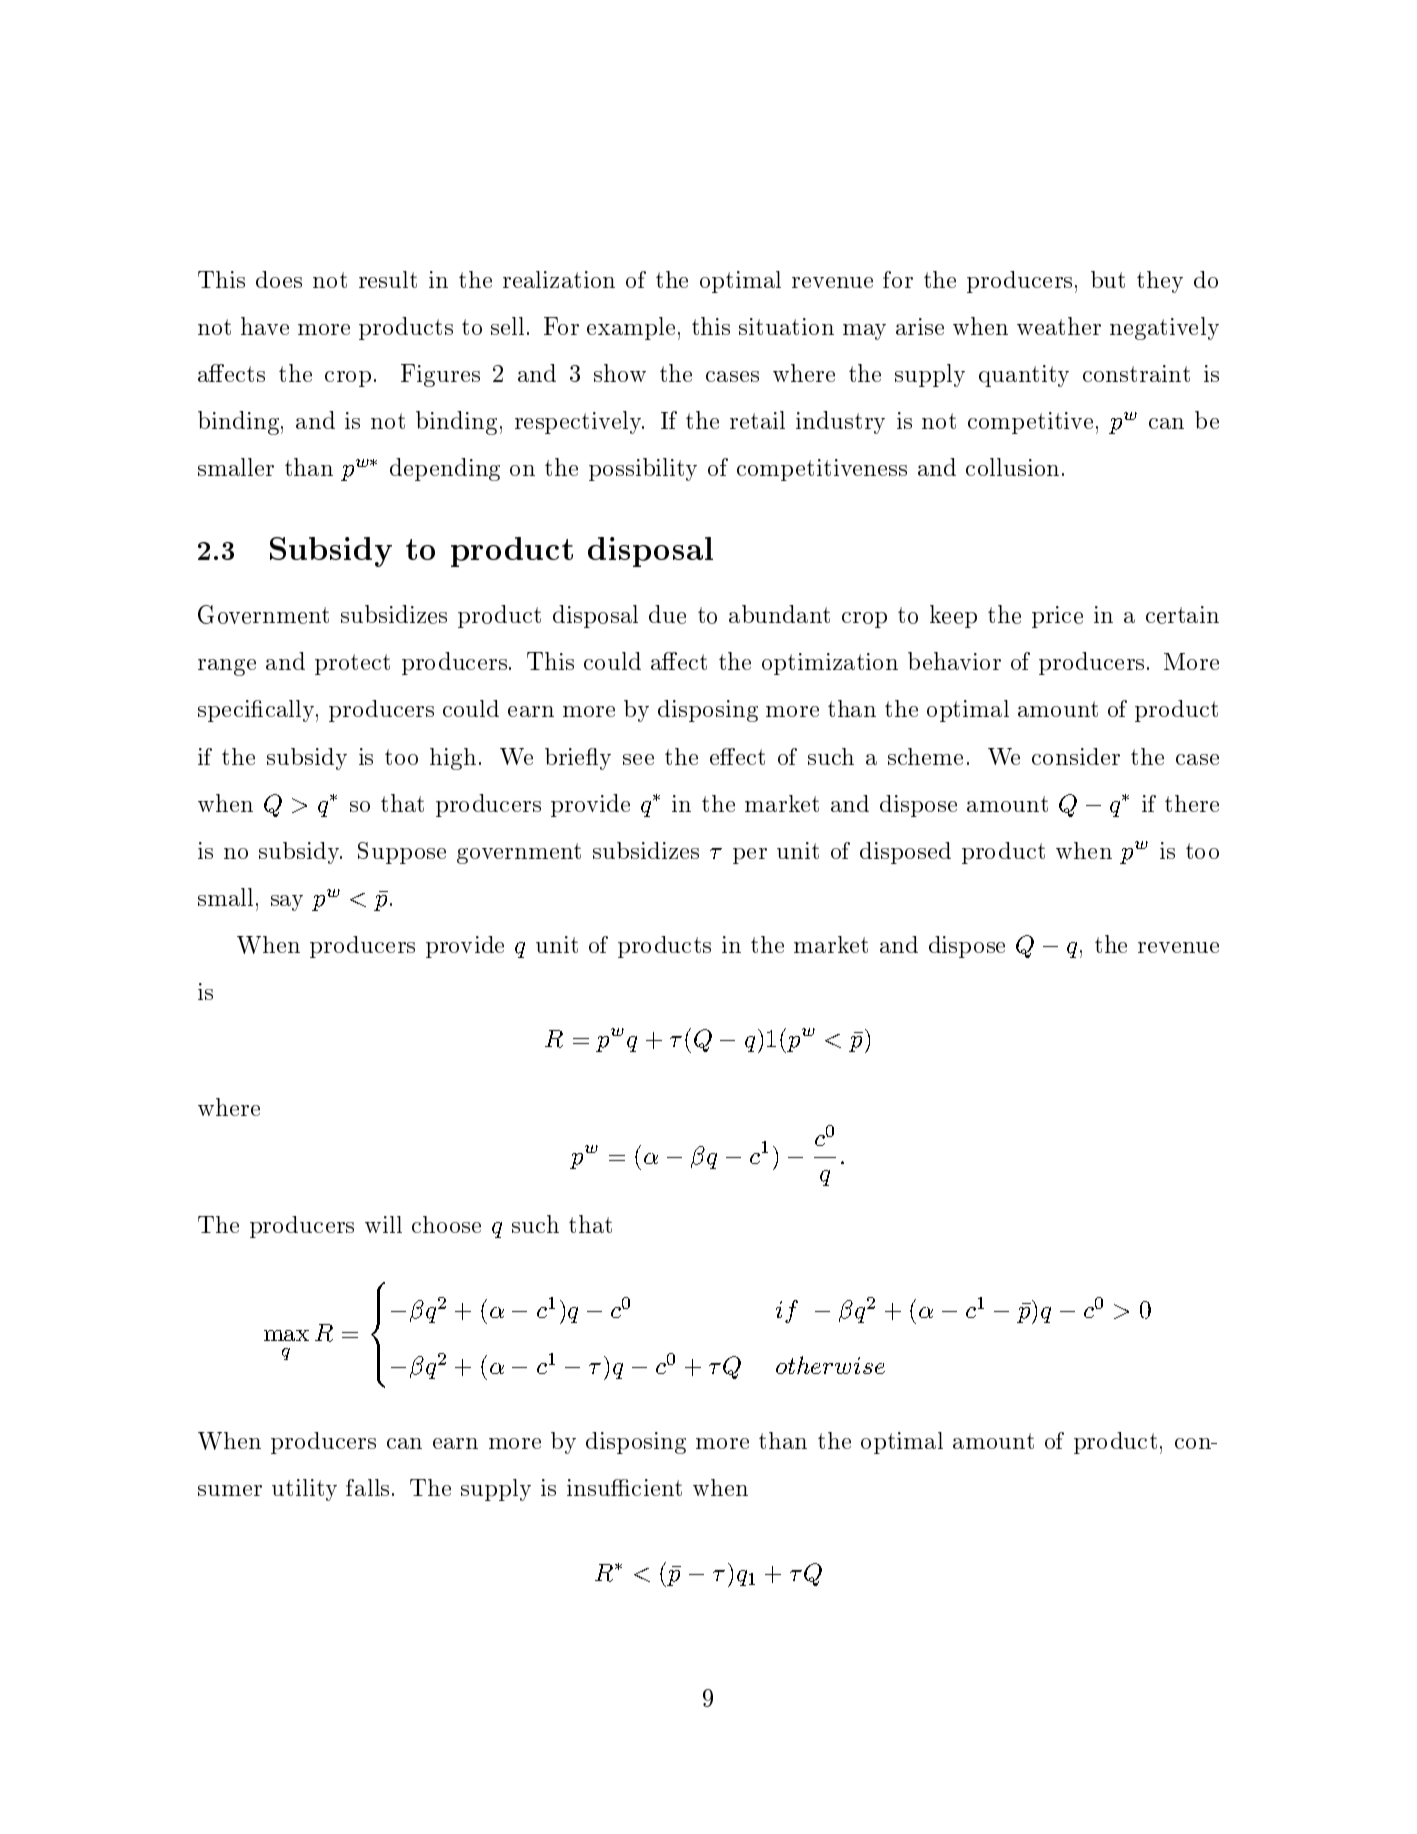 The height and width of the document is (1834, 1417). Describe the element at coordinates (750, 856) in the document. I see `per` at that location.
